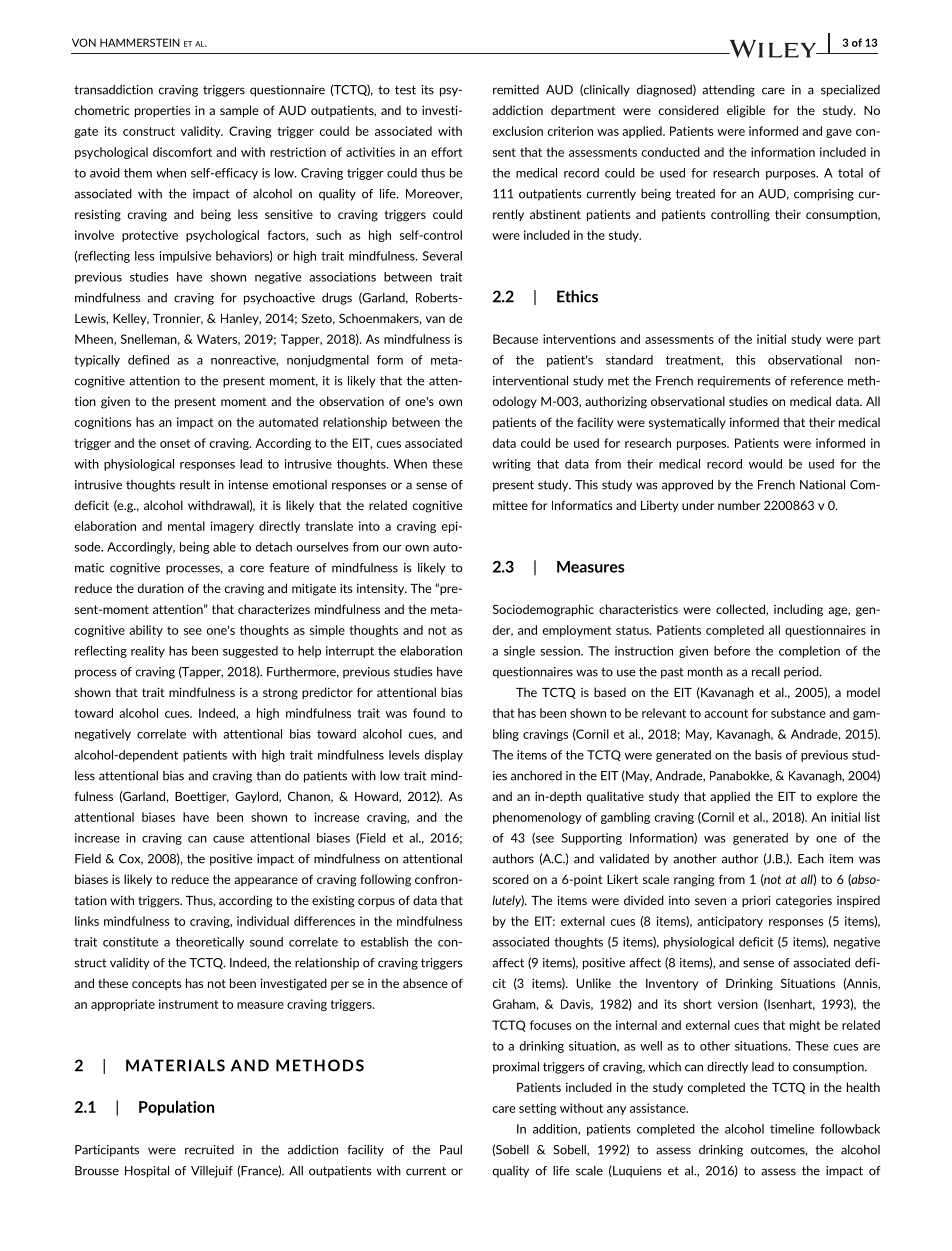 The image size is (952, 1251). Describe the element at coordinates (792, 1129) in the image. I see `timeline` at that location.
